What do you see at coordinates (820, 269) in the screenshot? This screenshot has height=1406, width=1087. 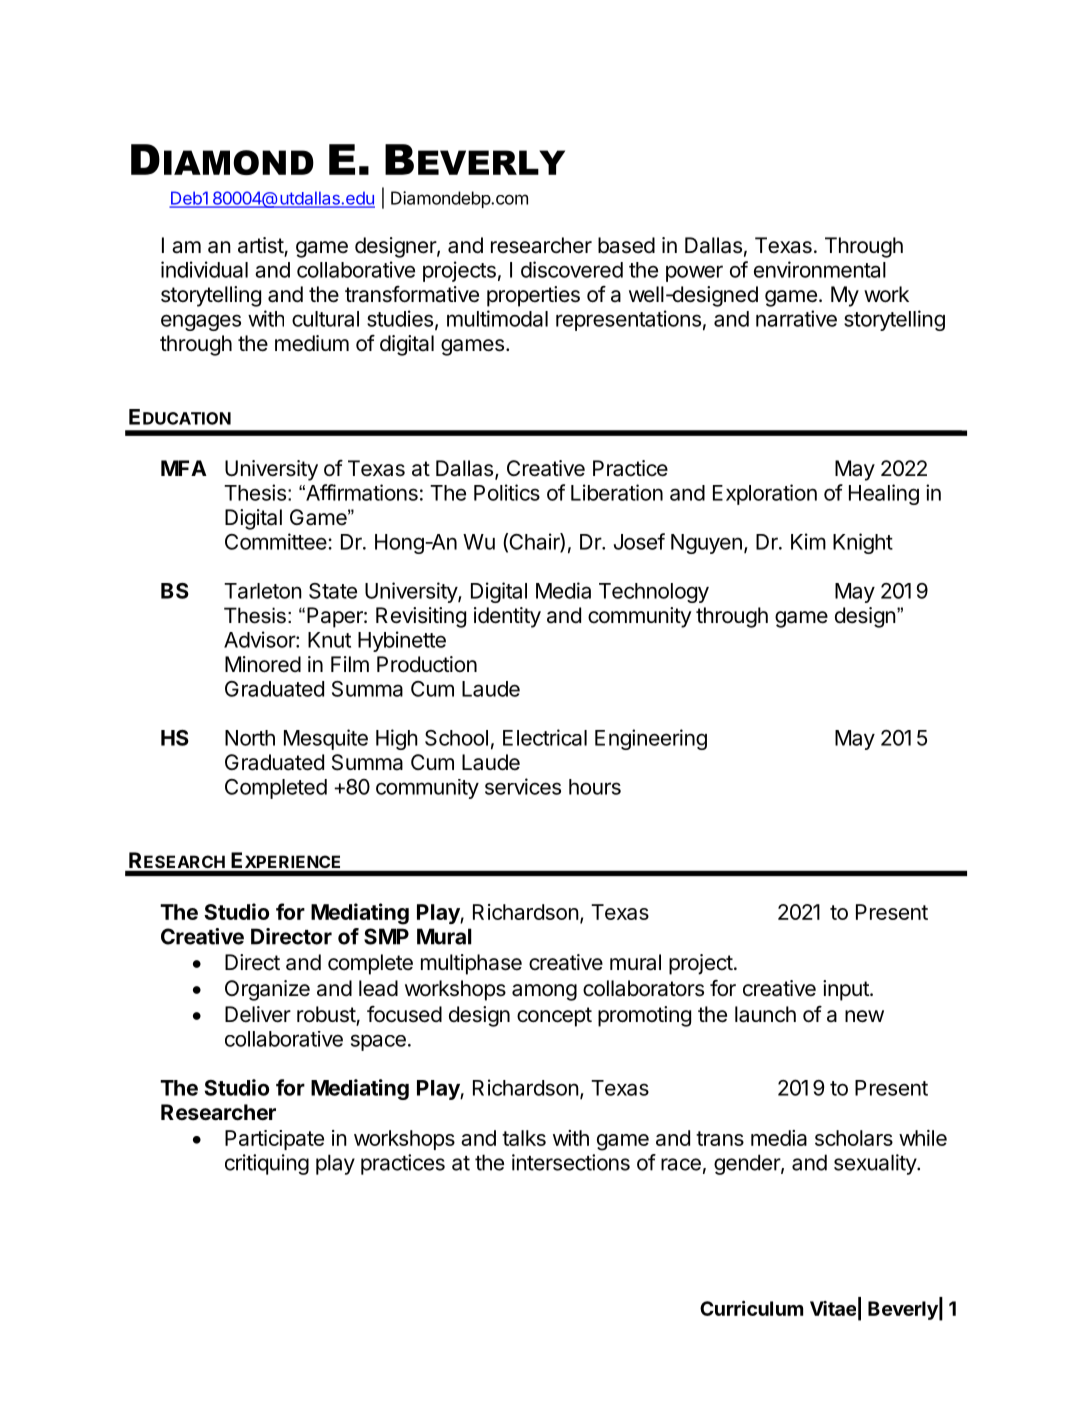 I see `environmental` at bounding box center [820, 269].
